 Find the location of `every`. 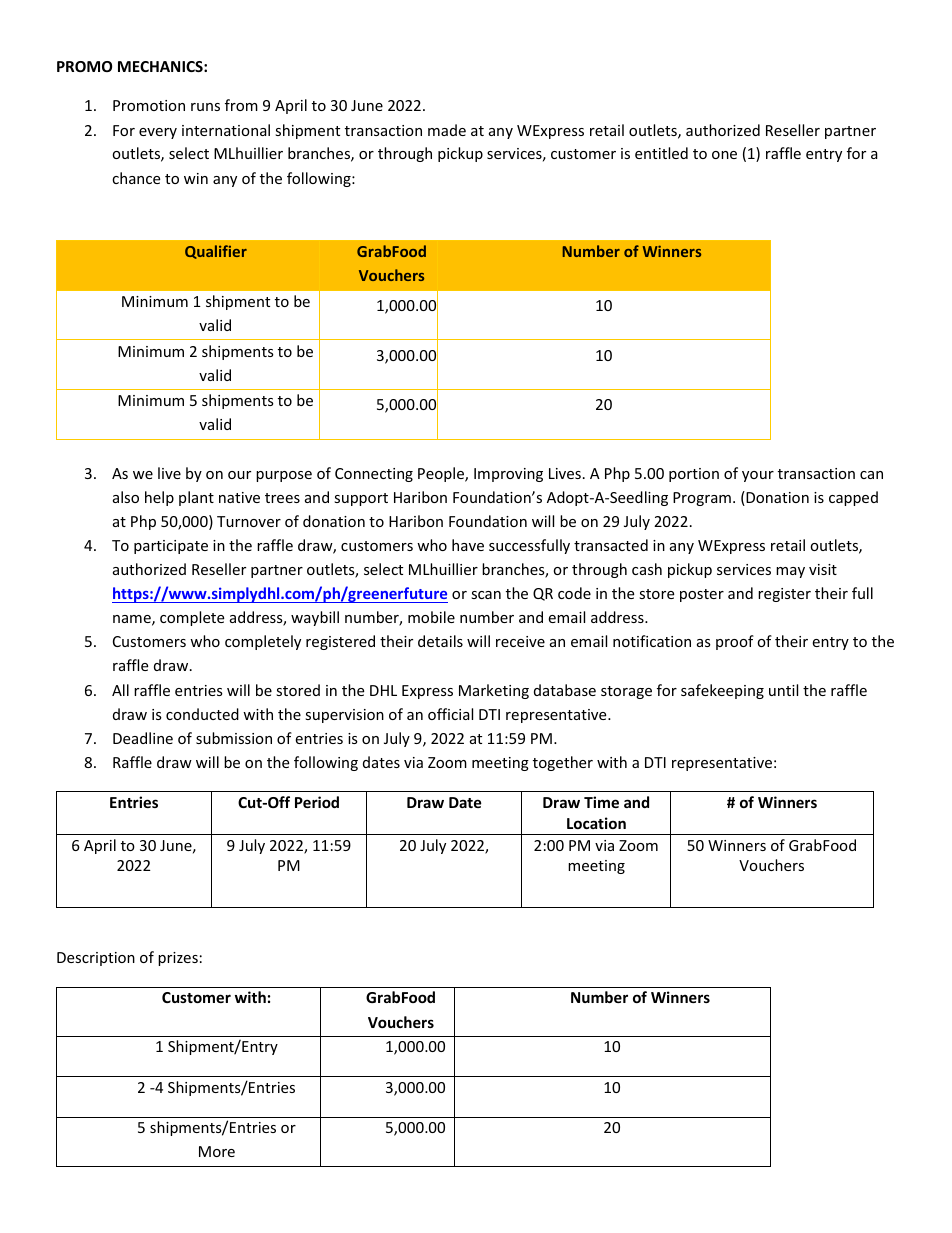

every is located at coordinates (158, 133).
